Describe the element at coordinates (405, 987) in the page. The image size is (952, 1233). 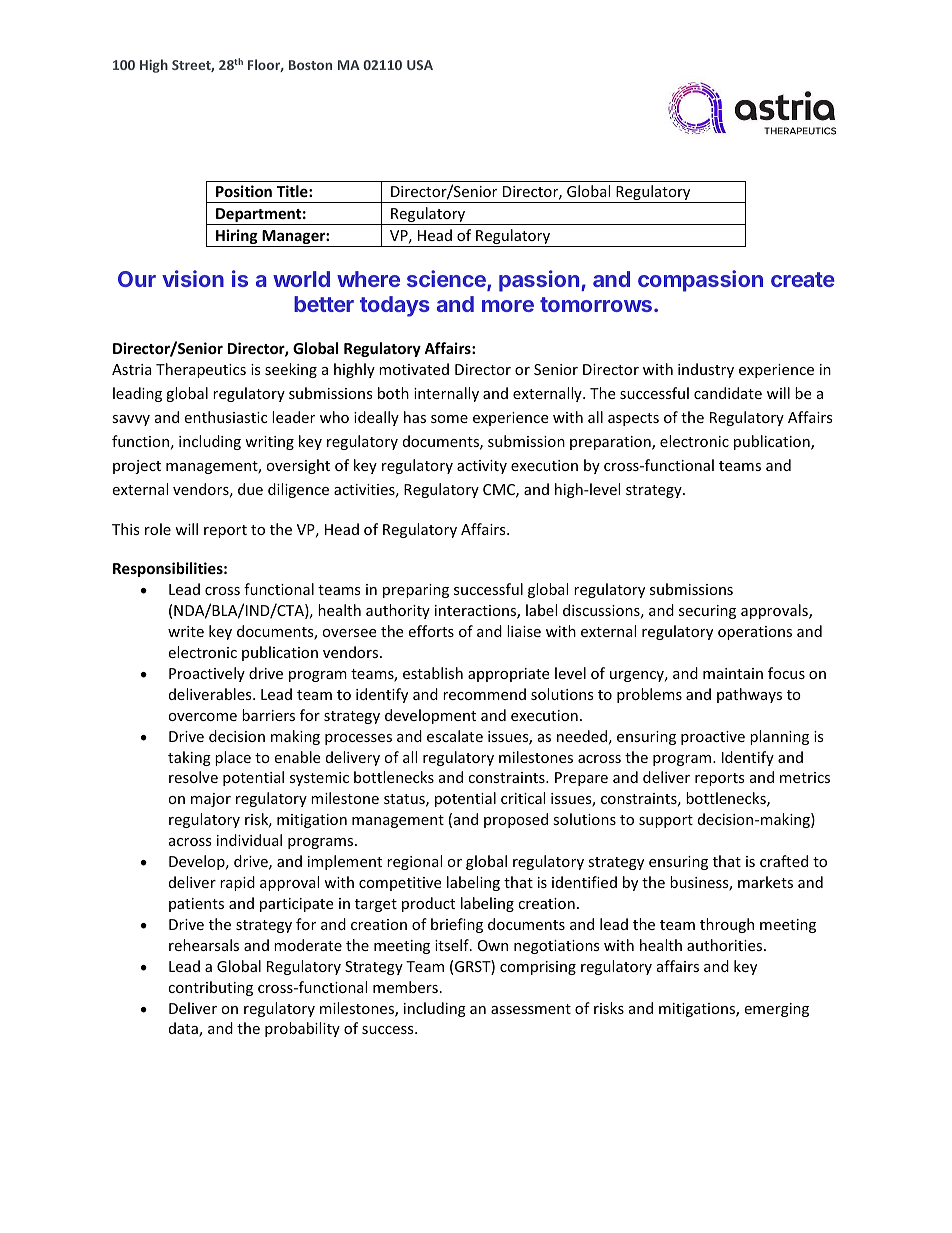
I see `members` at that location.
